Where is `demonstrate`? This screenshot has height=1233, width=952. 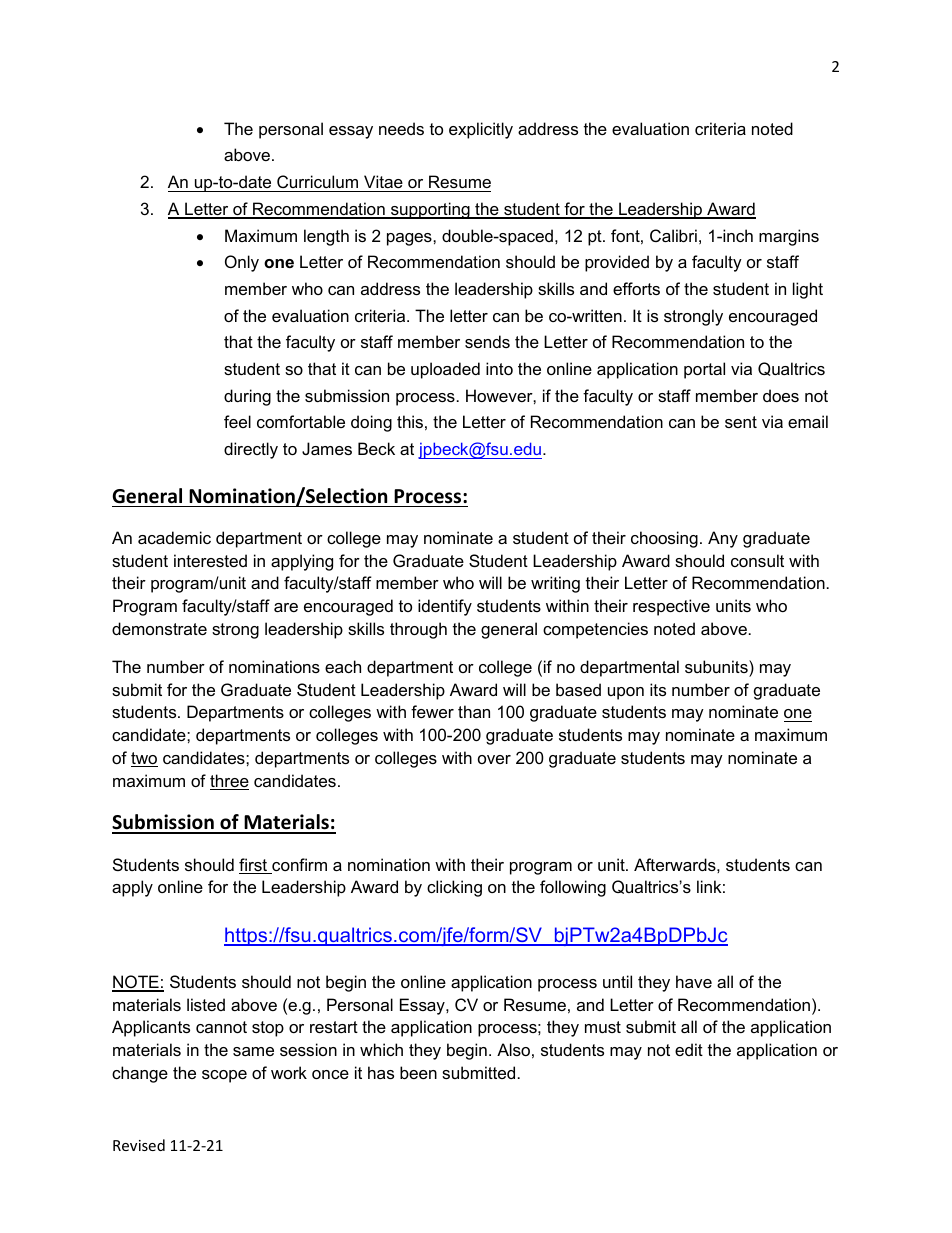
demonstrate is located at coordinates (159, 628).
